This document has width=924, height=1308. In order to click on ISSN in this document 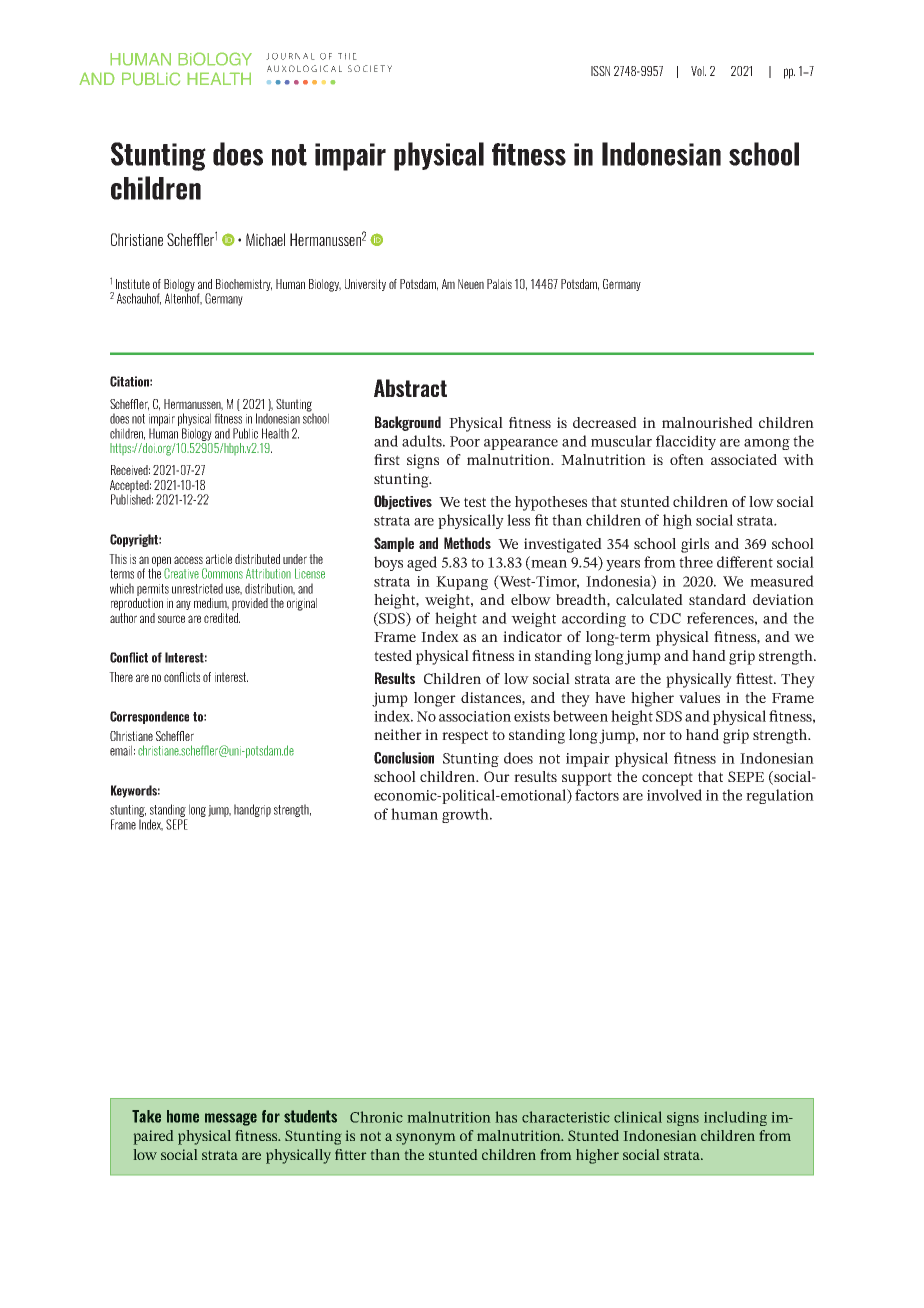, I will do `click(600, 71)`.
